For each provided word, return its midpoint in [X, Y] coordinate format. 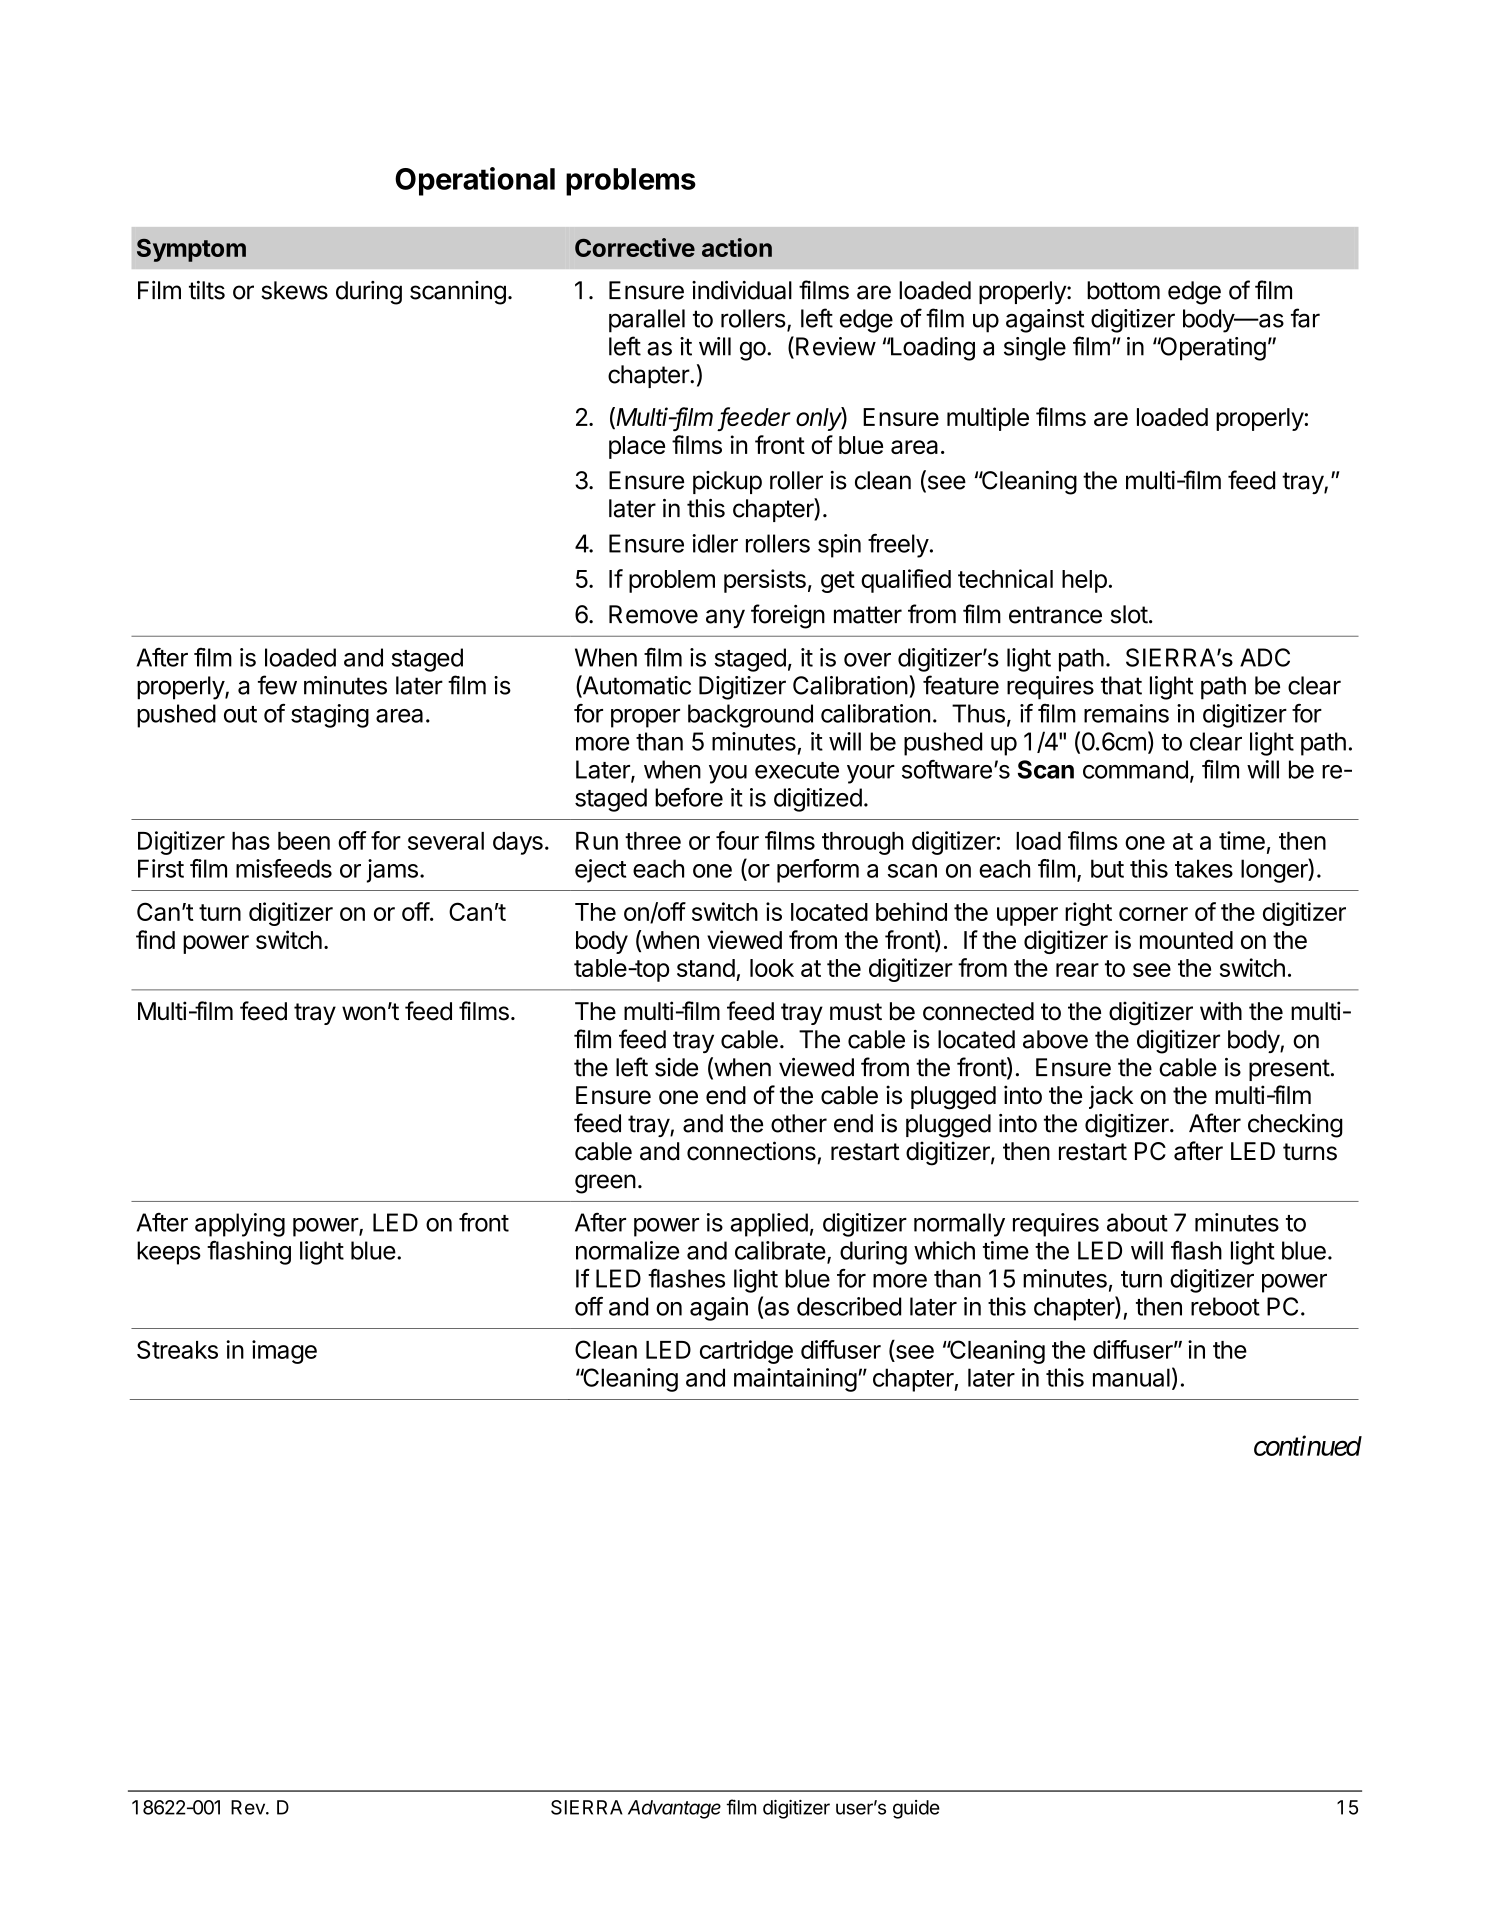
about [1137, 1222]
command [1135, 769]
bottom [1123, 290]
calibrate [780, 1250]
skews [294, 290]
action [737, 247]
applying [240, 1225]
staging [330, 716]
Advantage [674, 1809]
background [750, 716]
